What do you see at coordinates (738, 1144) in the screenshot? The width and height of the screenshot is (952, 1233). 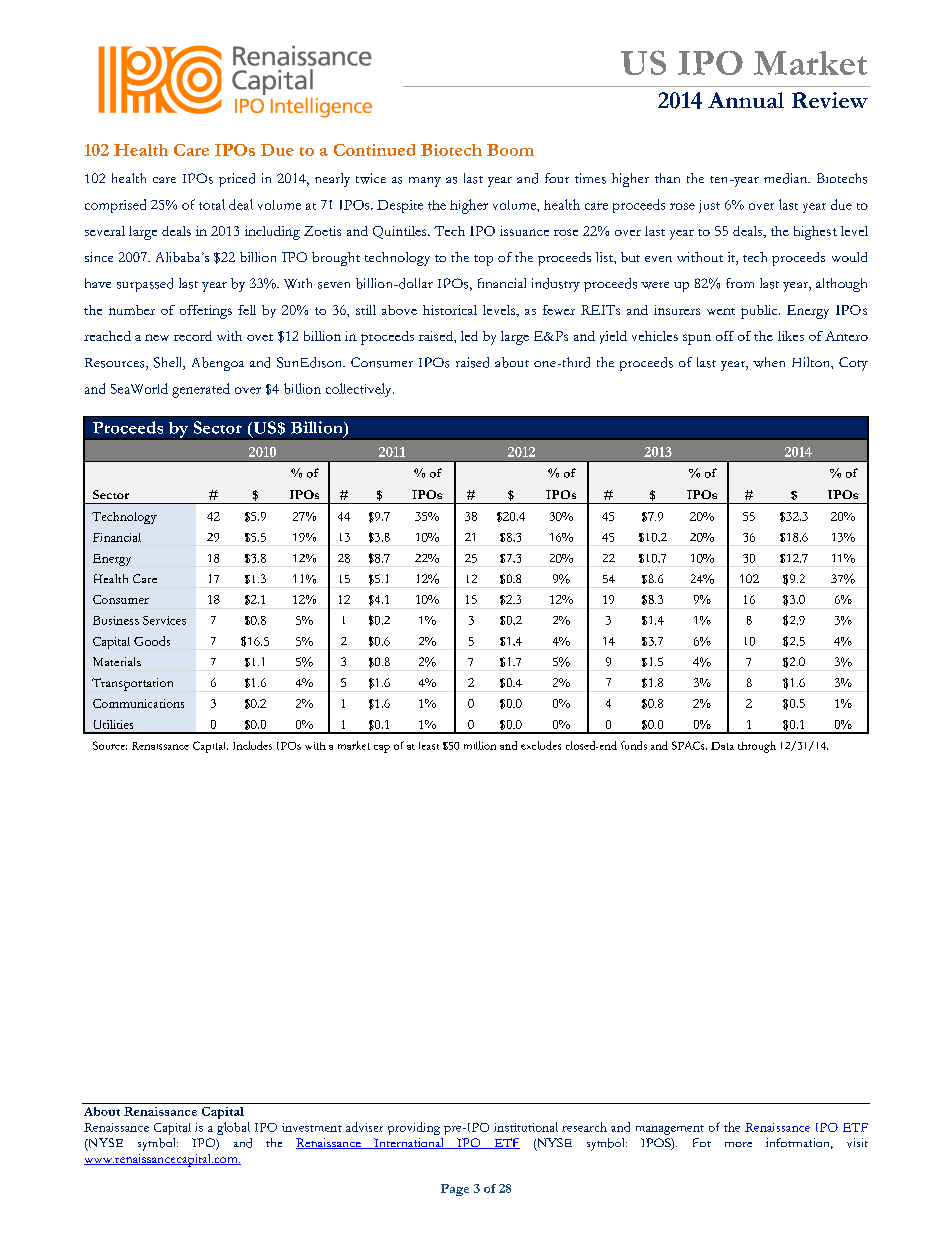 I see `more` at bounding box center [738, 1144].
